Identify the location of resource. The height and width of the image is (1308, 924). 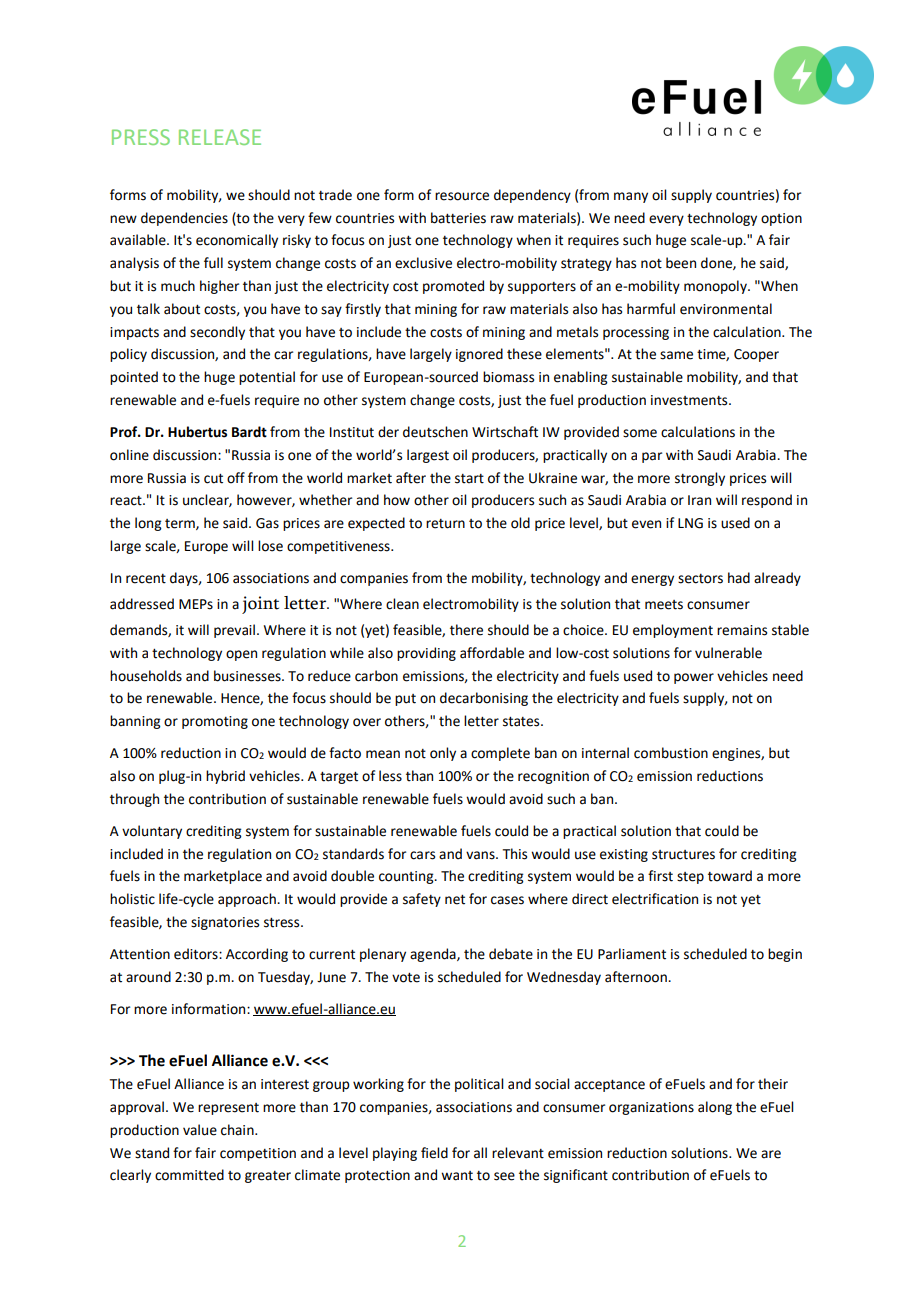
(462, 196).
